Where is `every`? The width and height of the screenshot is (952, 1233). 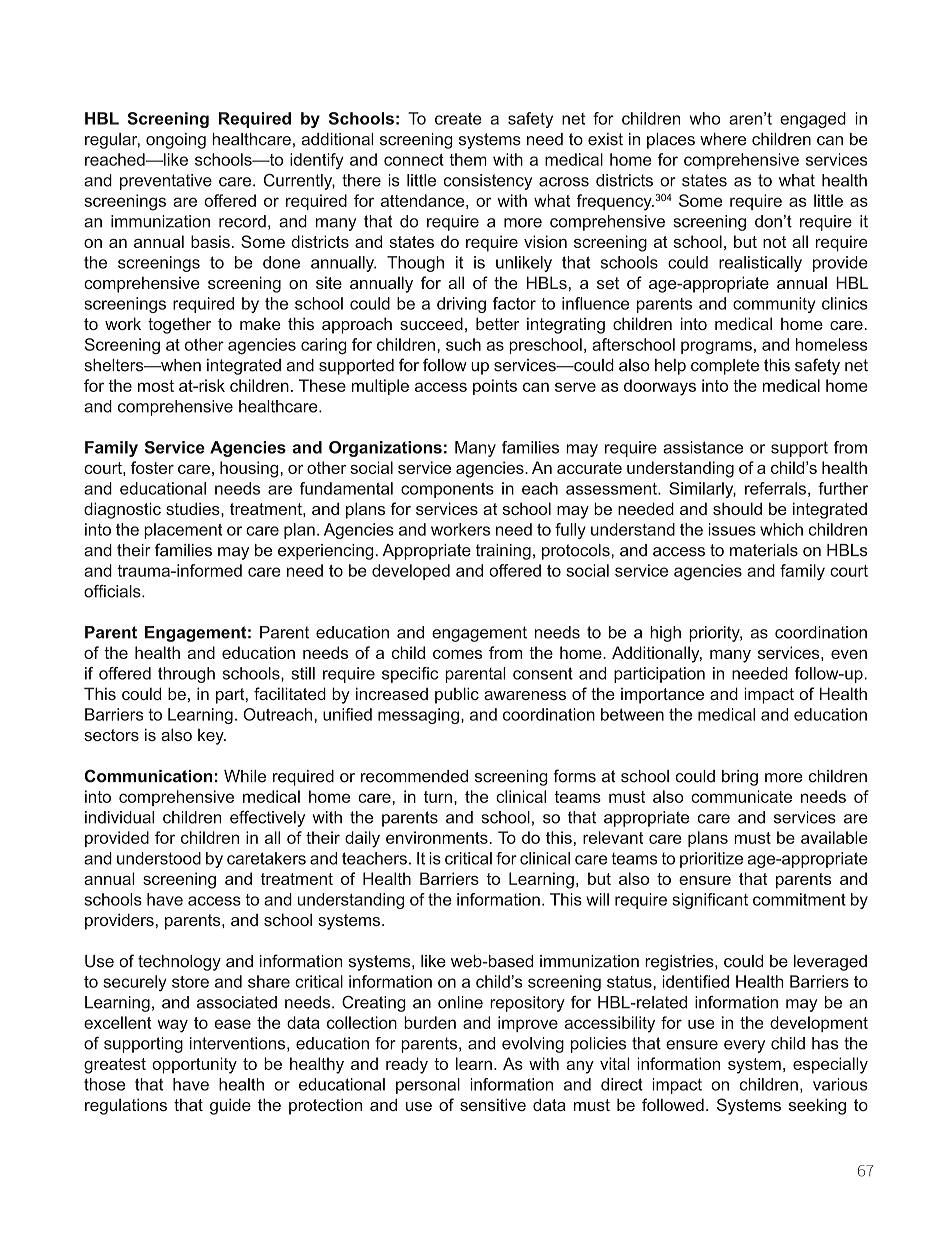 every is located at coordinates (744, 1046).
